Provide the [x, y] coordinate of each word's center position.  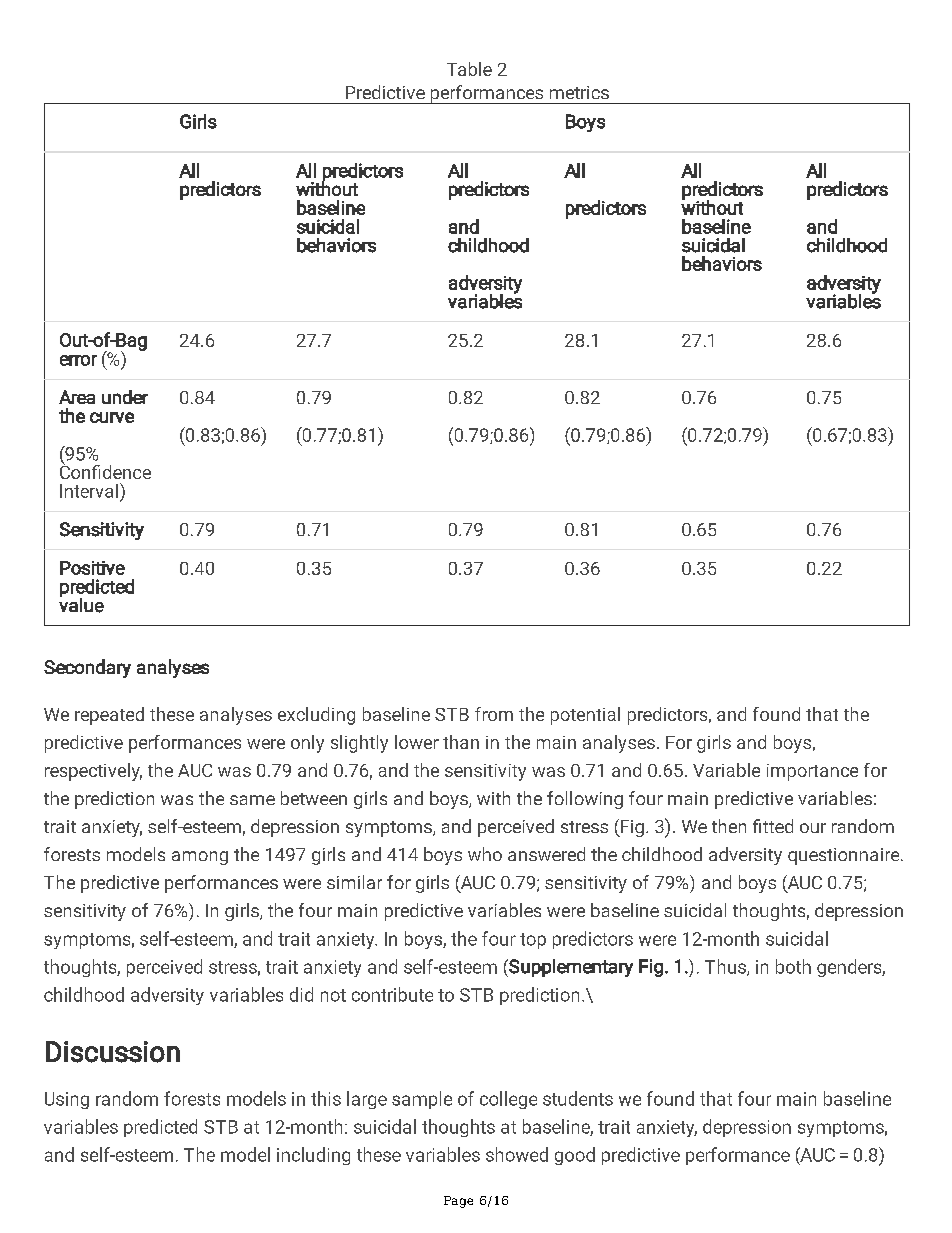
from [494, 714]
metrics [579, 92]
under [125, 397]
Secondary [87, 668]
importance [812, 772]
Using [67, 1100]
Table [469, 69]
